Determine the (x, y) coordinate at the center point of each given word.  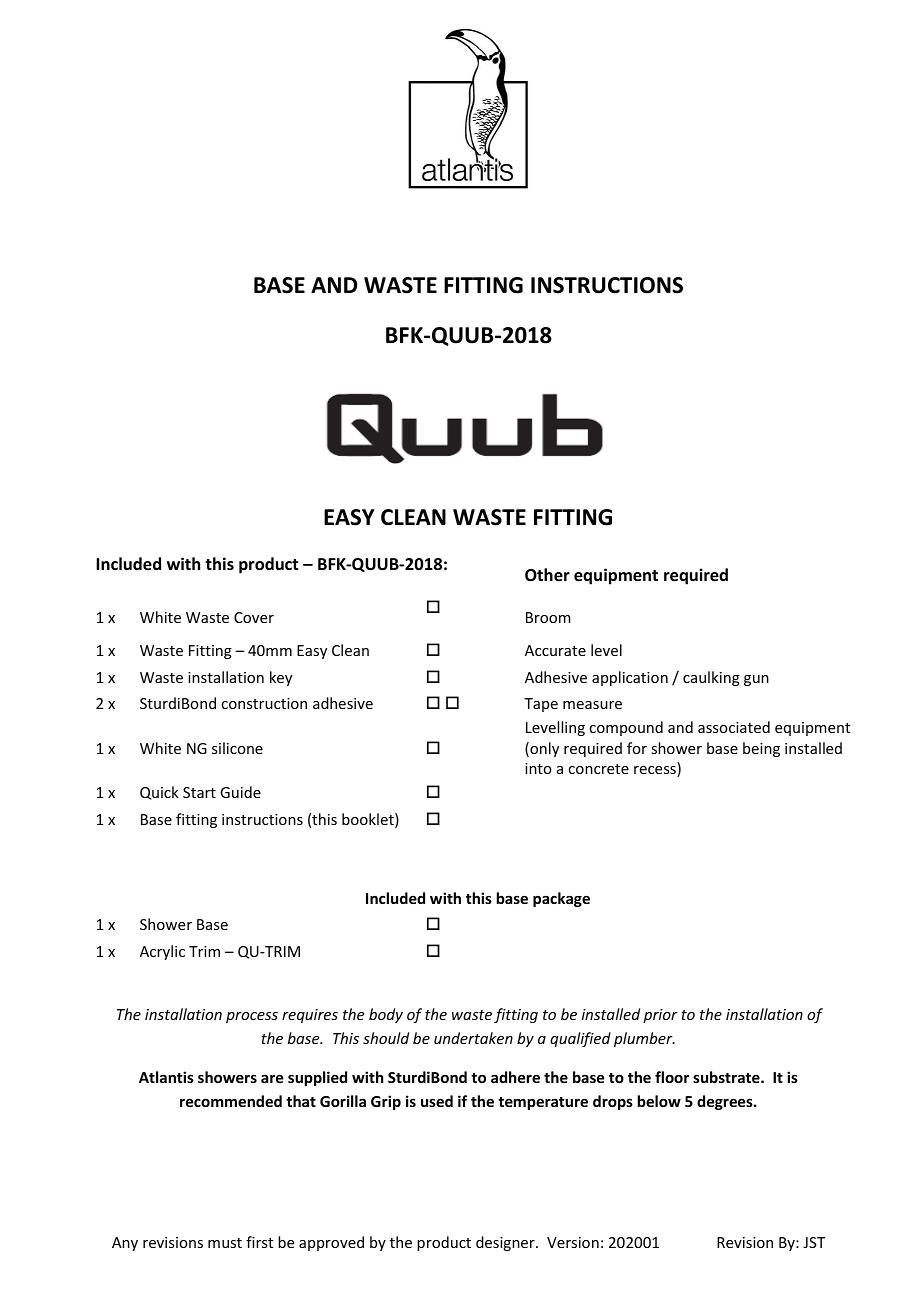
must (225, 1243)
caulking (711, 678)
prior (660, 1016)
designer (506, 1243)
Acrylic (162, 952)
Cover (254, 617)
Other (547, 575)
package (561, 899)
